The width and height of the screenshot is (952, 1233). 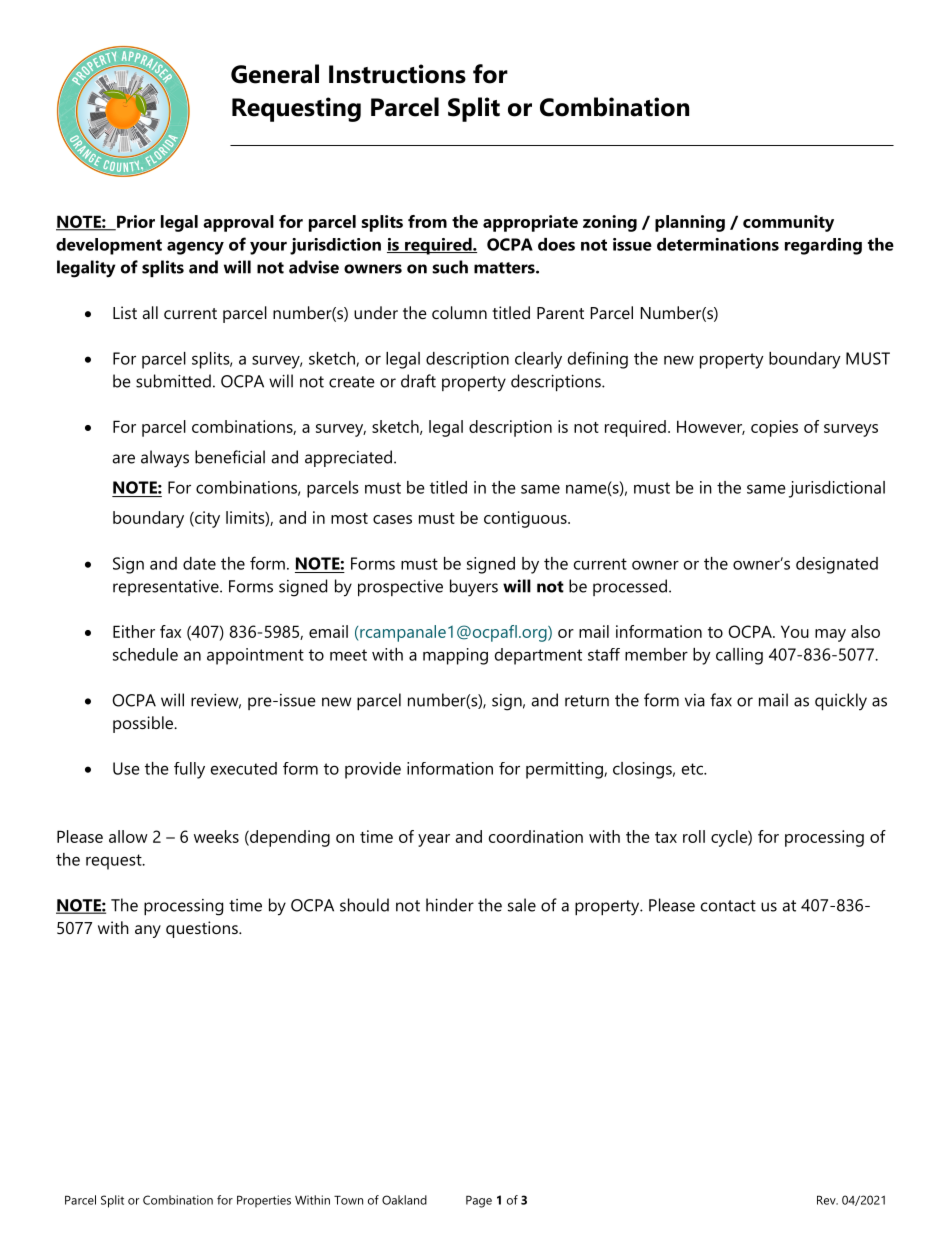 What do you see at coordinates (125, 312) in the screenshot?
I see `List` at bounding box center [125, 312].
